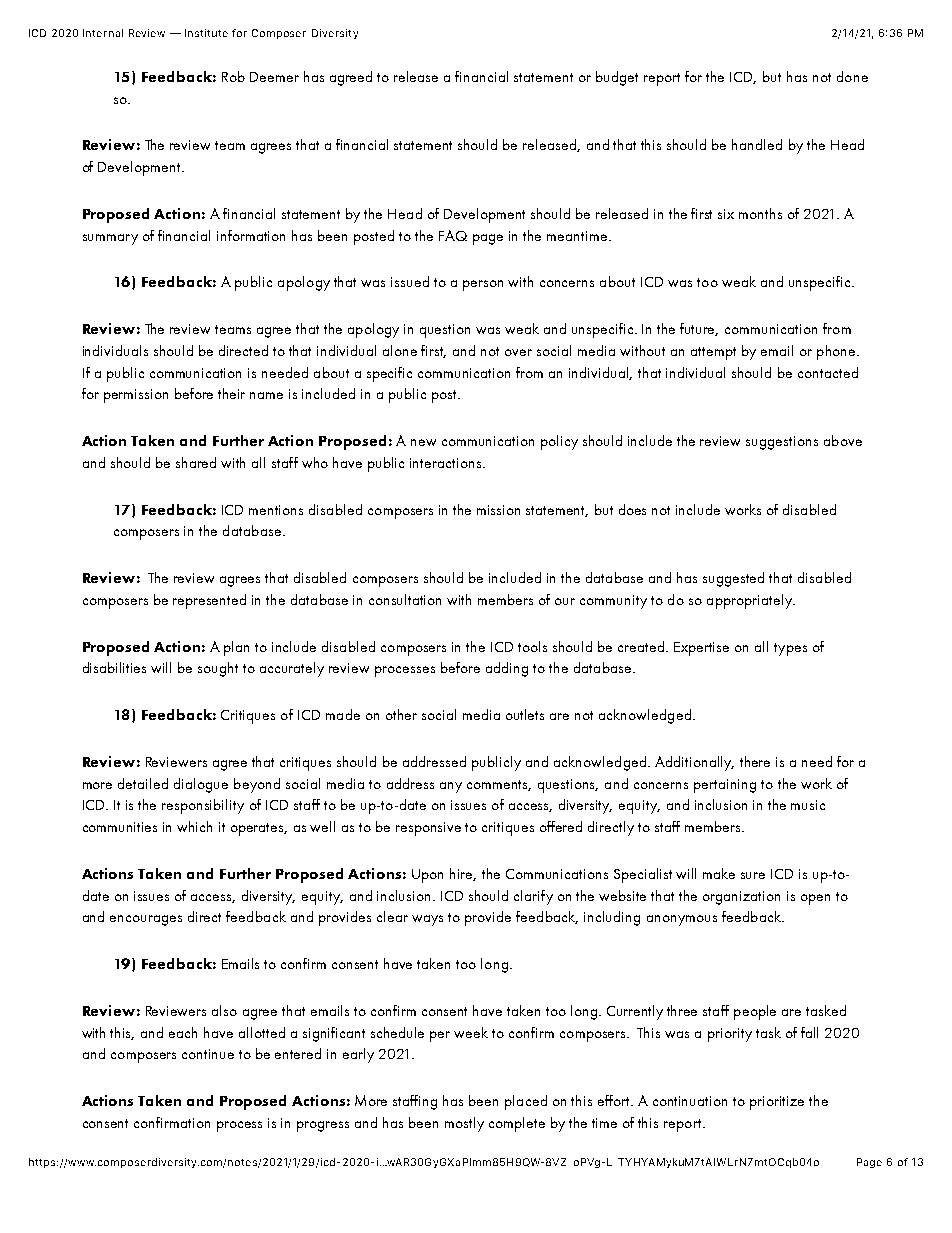  Describe the element at coordinates (231, 393) in the screenshot. I see `their` at that location.
